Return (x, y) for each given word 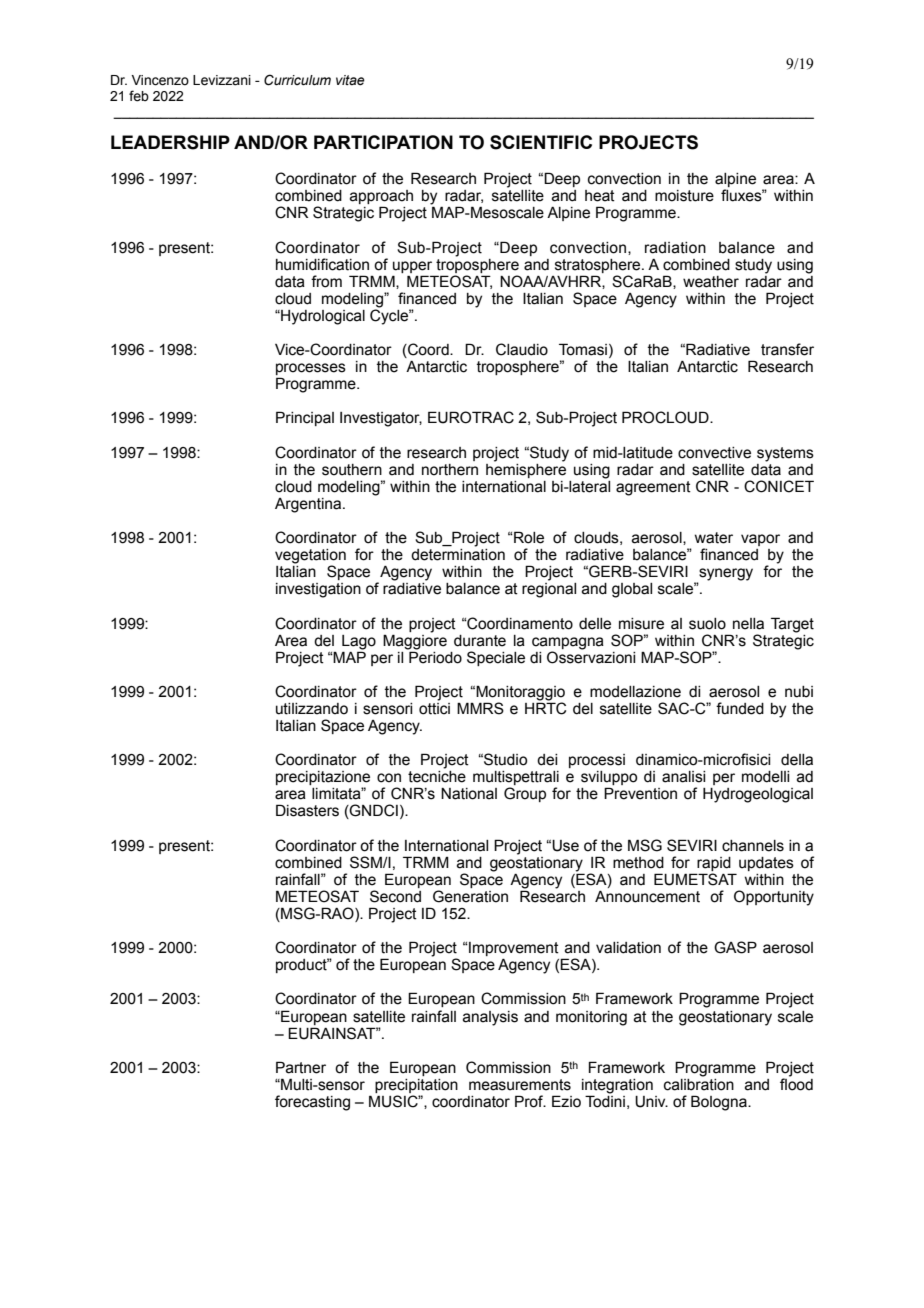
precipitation (416, 1086)
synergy (725, 575)
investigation (318, 590)
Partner (301, 1067)
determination (458, 555)
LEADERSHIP (170, 142)
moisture (684, 196)
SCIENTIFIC (541, 142)
